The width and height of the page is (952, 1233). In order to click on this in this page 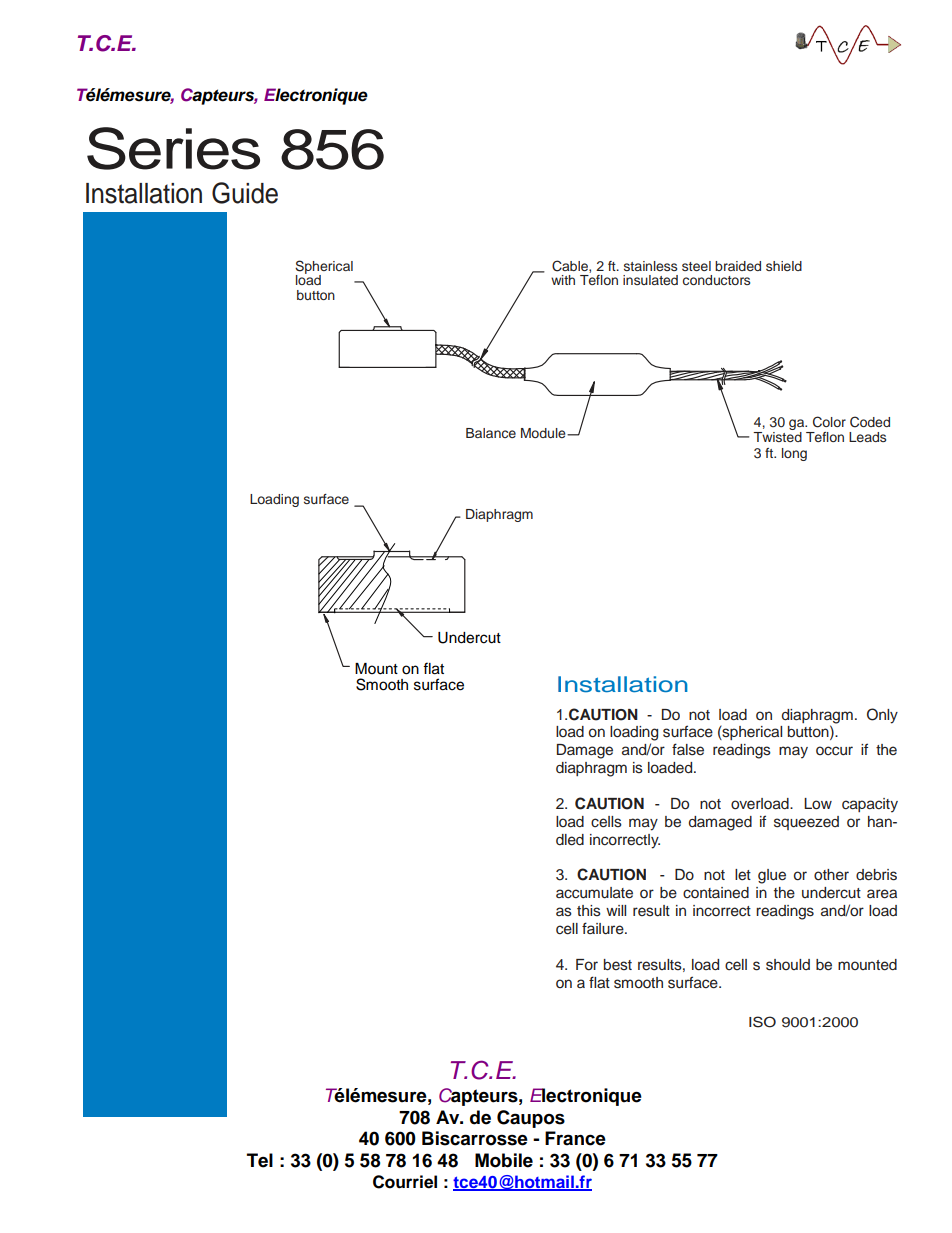, I will do `click(589, 911)`.
